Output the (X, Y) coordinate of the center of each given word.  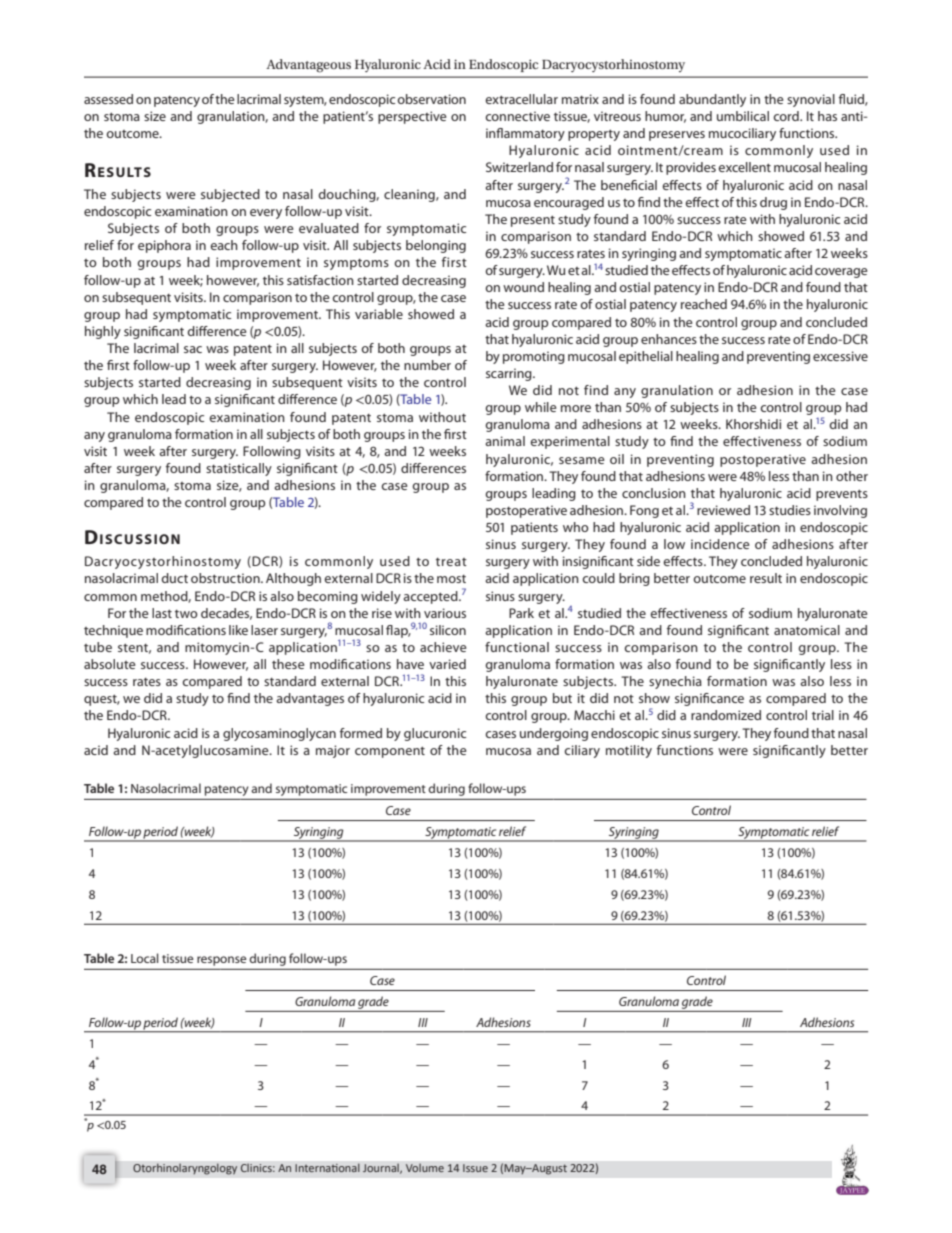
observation (431, 99)
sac (193, 349)
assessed (108, 99)
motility (629, 751)
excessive (840, 356)
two (186, 614)
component (390, 752)
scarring (510, 374)
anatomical (807, 630)
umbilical (743, 116)
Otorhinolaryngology (185, 1169)
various (445, 613)
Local (145, 958)
